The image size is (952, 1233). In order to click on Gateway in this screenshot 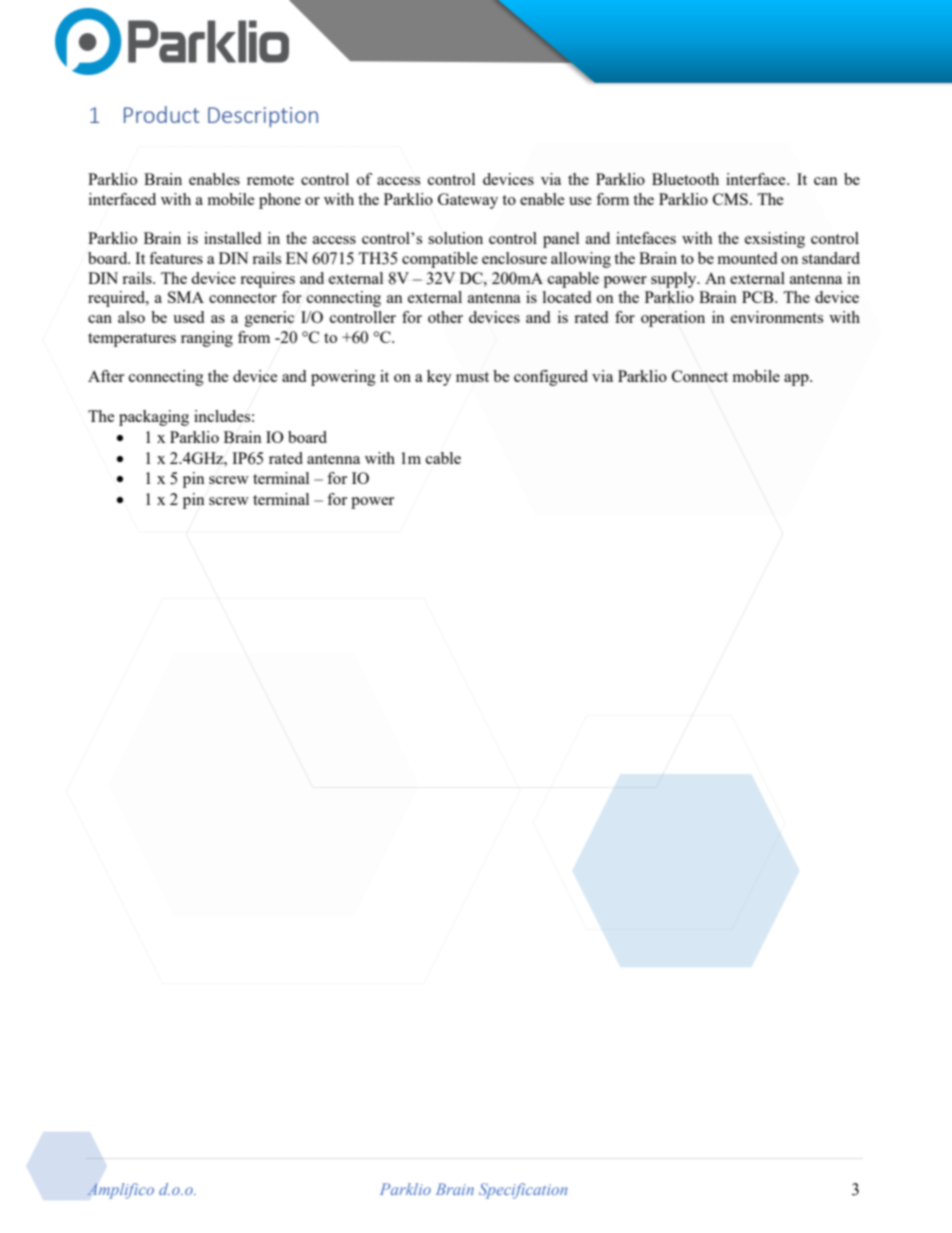, I will do `click(468, 201)`.
